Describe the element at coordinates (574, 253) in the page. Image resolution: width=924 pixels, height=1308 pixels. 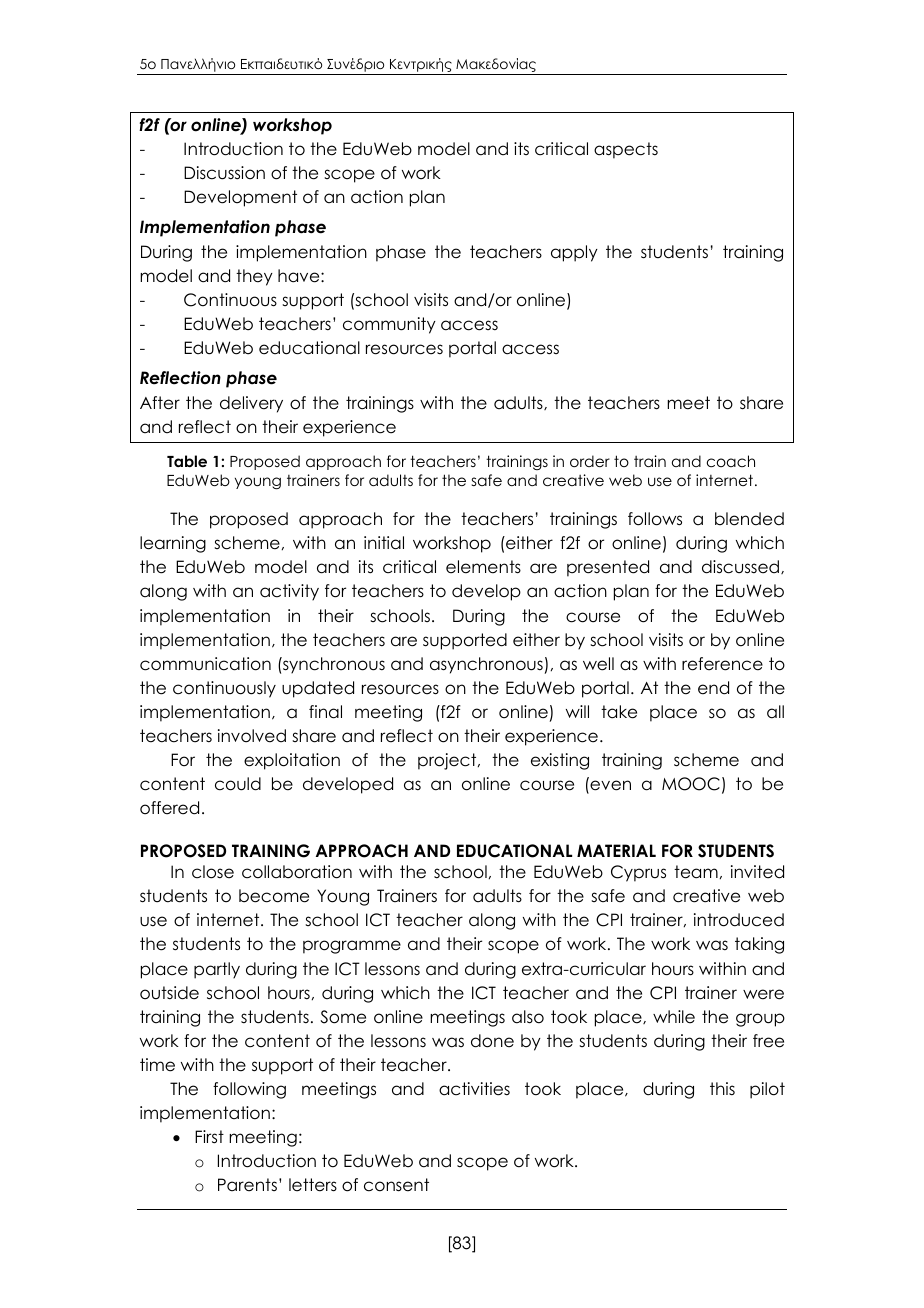
I see `apply` at that location.
